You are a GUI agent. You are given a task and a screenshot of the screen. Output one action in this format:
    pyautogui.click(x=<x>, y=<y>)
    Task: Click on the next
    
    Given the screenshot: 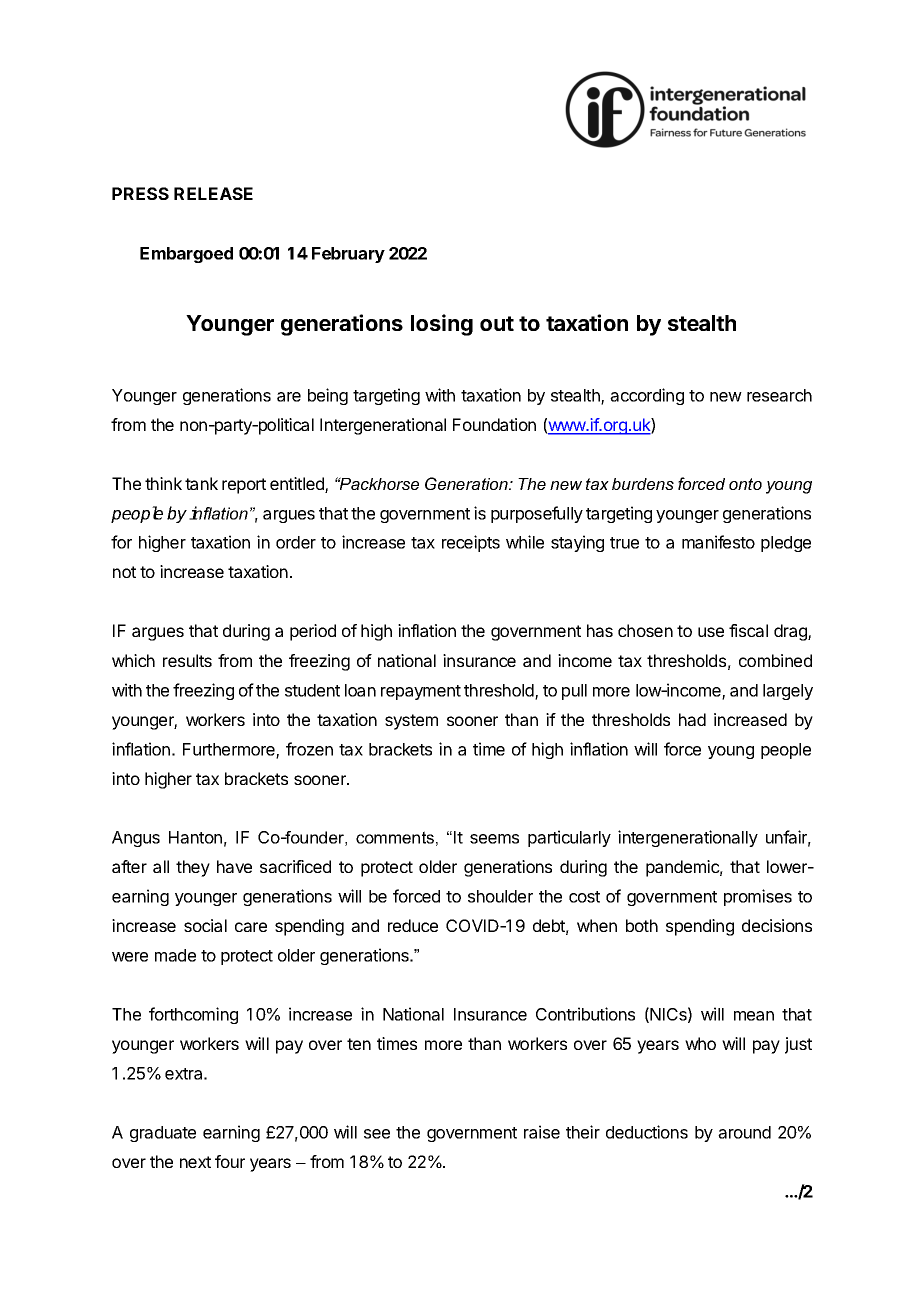 What is the action you would take?
    pyautogui.click(x=195, y=1162)
